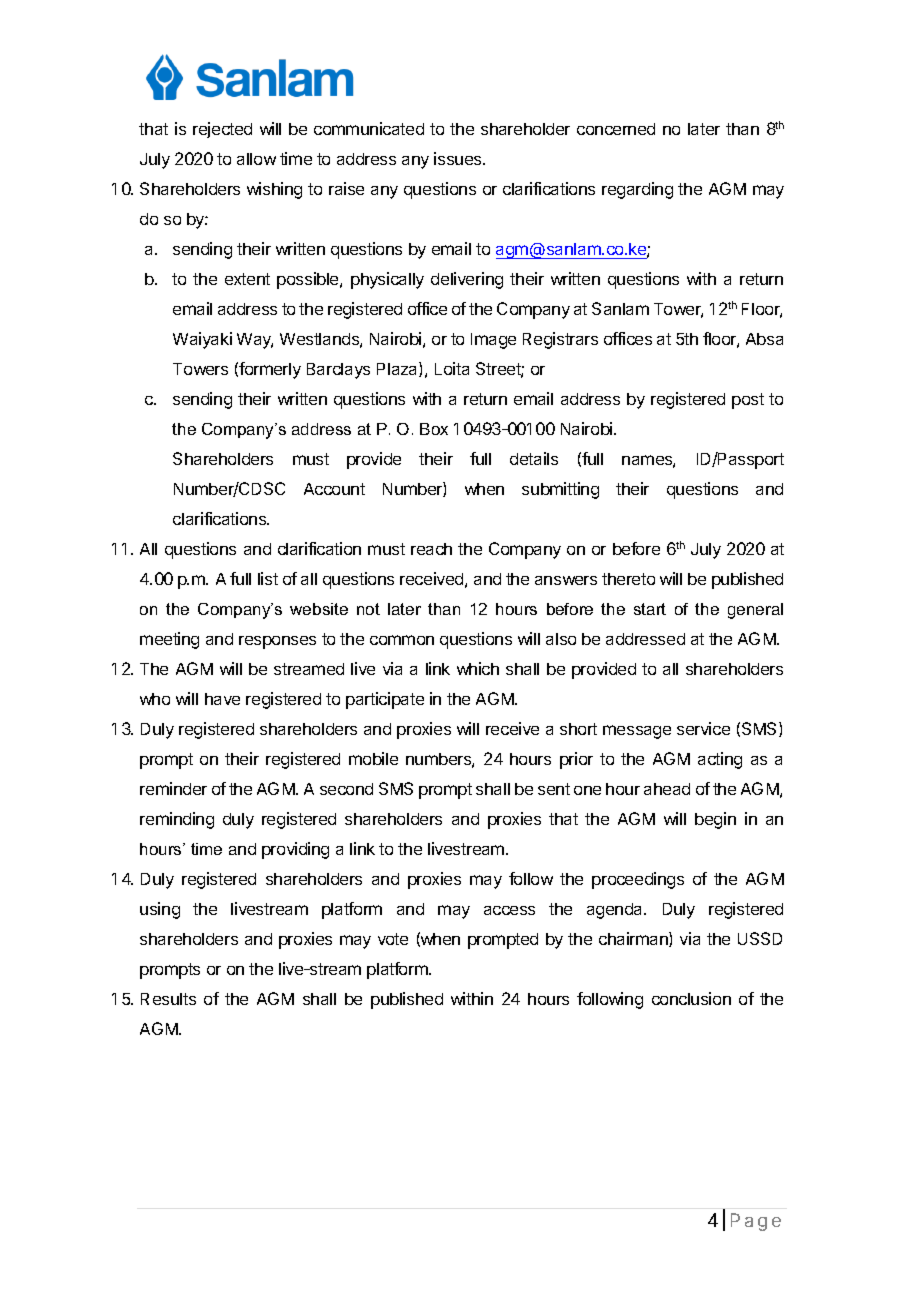  What do you see at coordinates (168, 999) in the image?
I see `Results` at bounding box center [168, 999].
